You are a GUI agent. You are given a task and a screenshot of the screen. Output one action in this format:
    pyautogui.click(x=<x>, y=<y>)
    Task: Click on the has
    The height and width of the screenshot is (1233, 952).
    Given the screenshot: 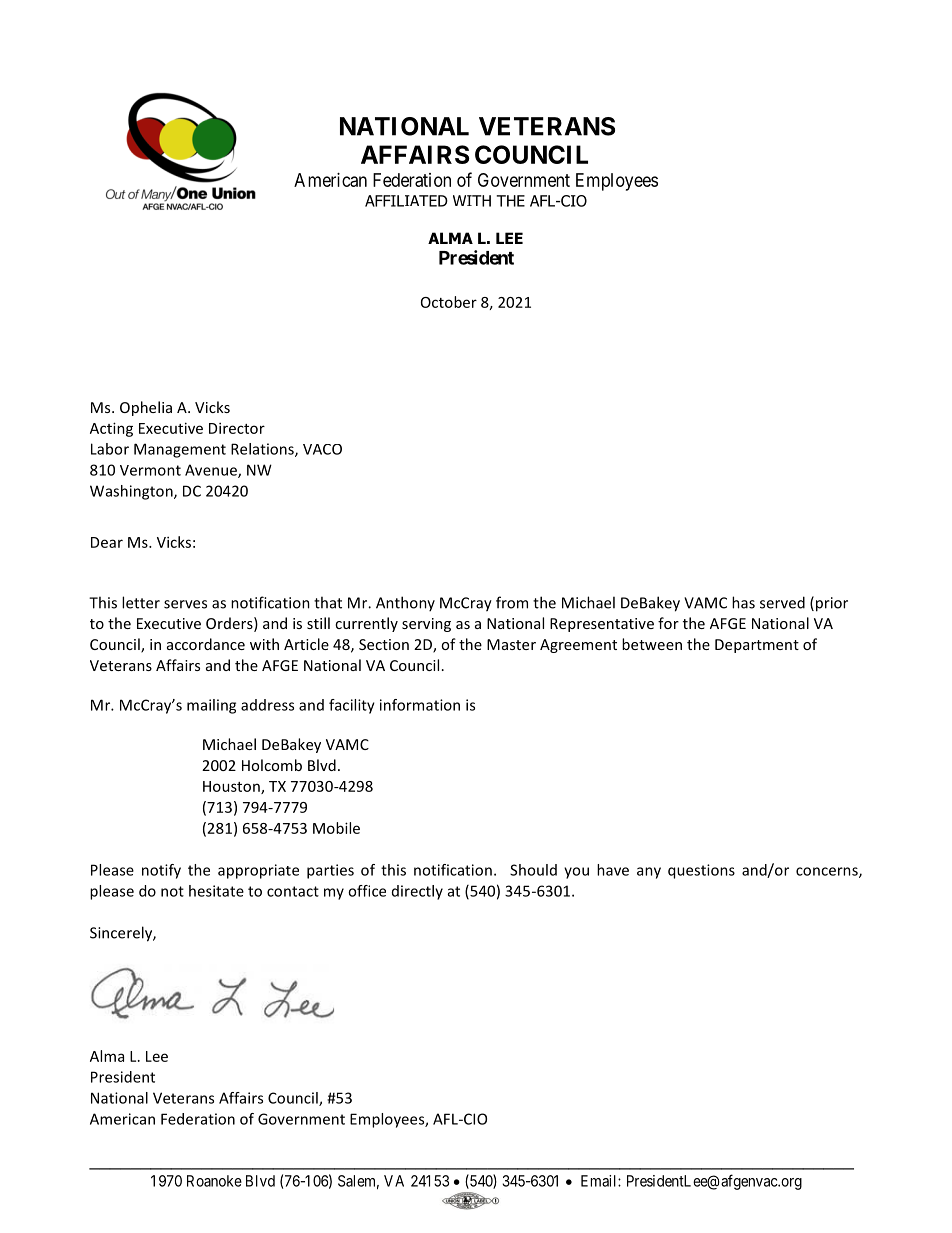 What is the action you would take?
    pyautogui.click(x=743, y=602)
